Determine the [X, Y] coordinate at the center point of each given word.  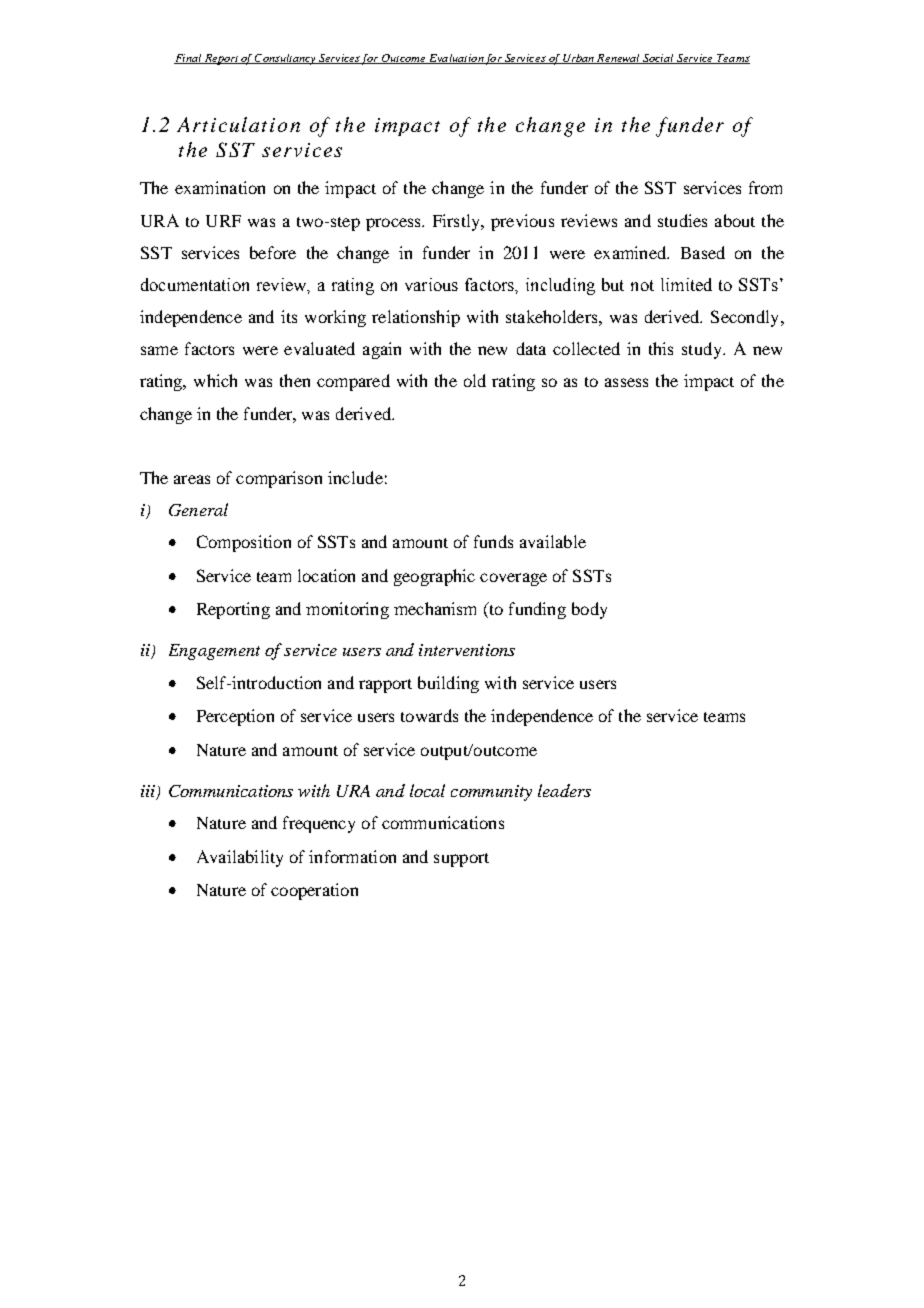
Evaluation [456, 59]
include [355, 477]
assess [626, 382]
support [461, 860]
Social [658, 59]
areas [192, 479]
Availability [240, 858]
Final [189, 59]
